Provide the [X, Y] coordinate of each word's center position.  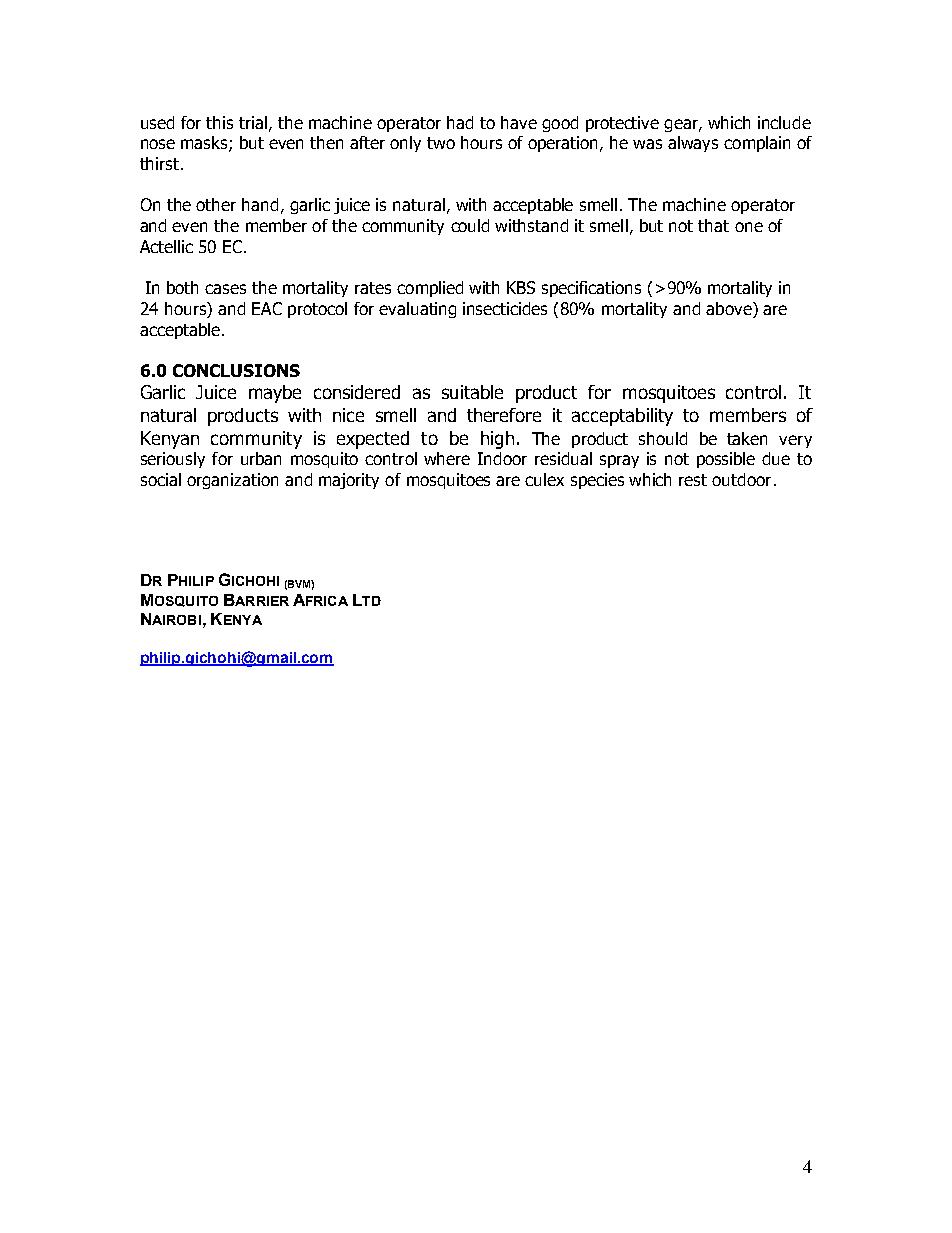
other [216, 204]
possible [726, 460]
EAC [267, 308]
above [730, 310]
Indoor [502, 458]
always [693, 144]
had [460, 122]
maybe [275, 394]
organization [232, 481]
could [470, 225]
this [219, 122]
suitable [472, 392]
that [713, 225]
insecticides [505, 308]
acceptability [622, 417]
